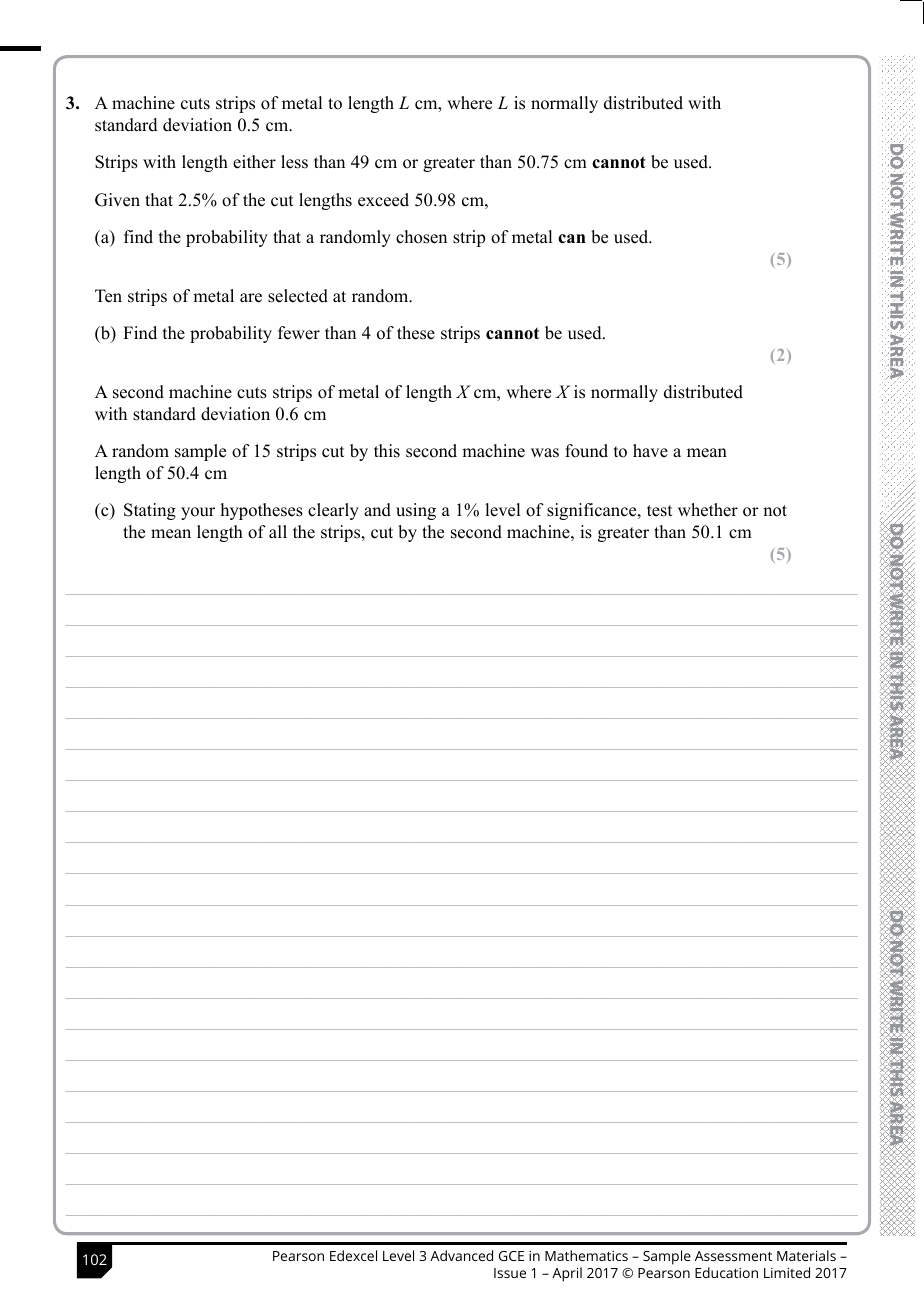  Describe the element at coordinates (421, 237) in the screenshot. I see `chosen` at that location.
